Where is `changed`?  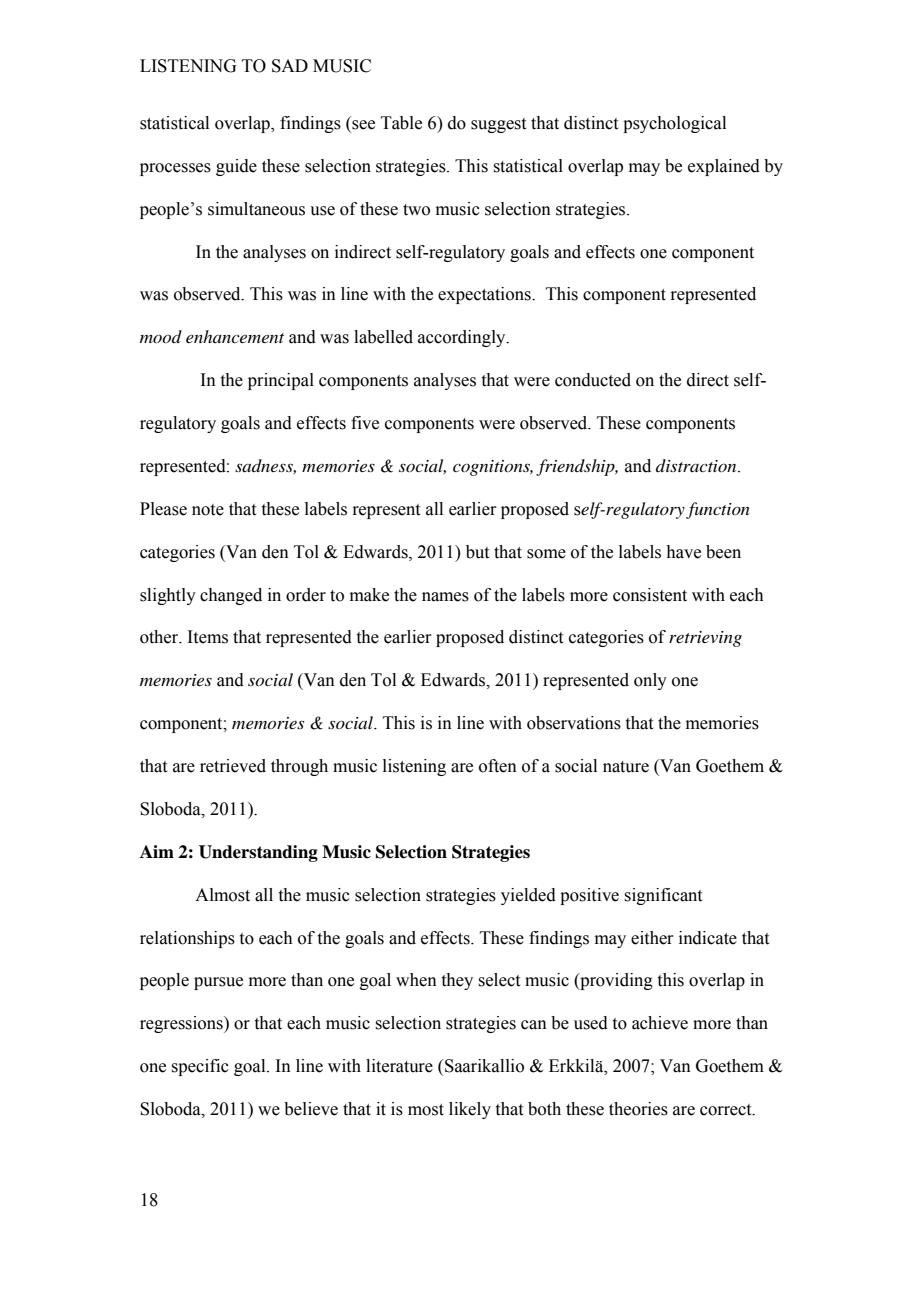
changed is located at coordinates (231, 596).
